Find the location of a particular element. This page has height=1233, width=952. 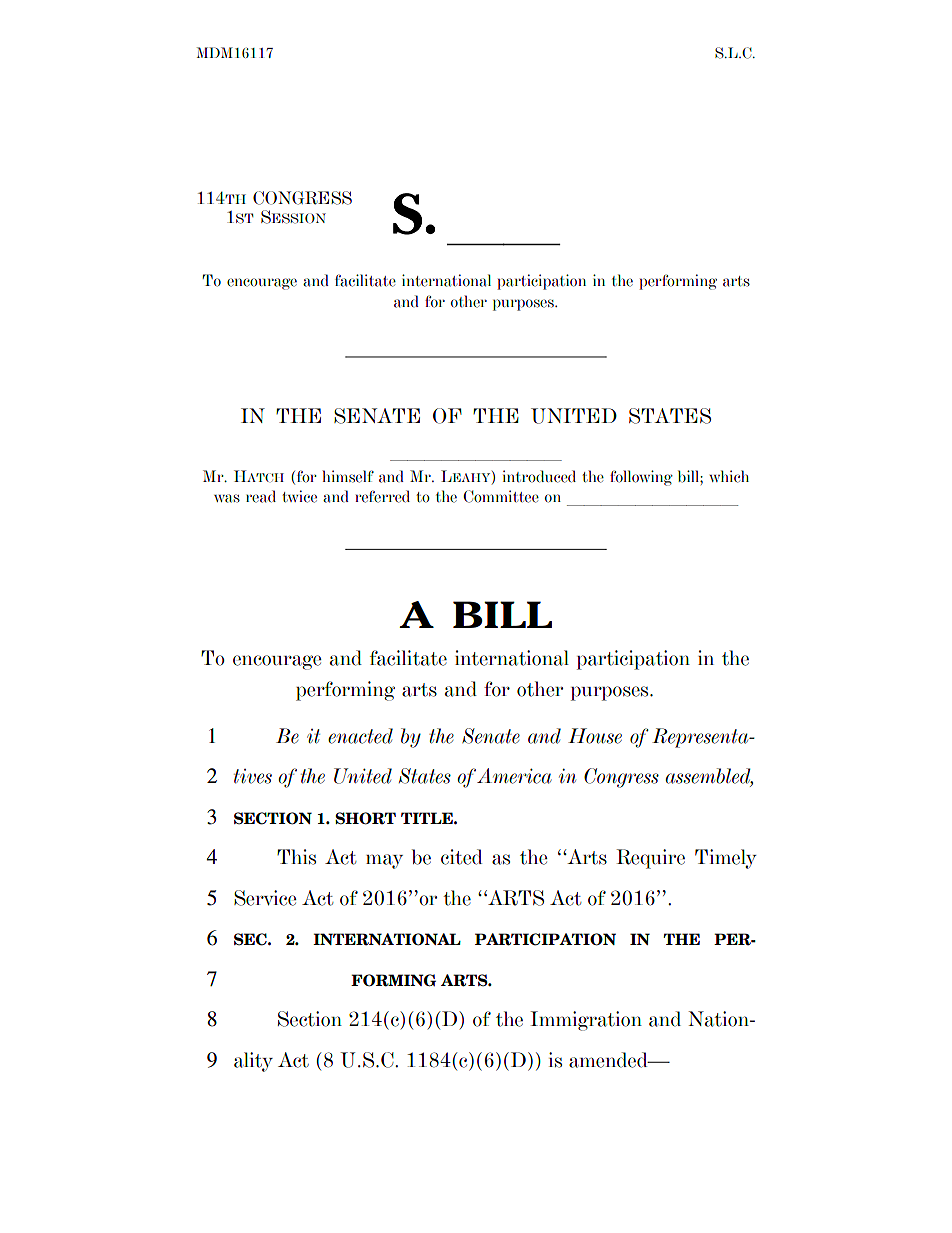

amended is located at coordinates (609, 1060).
